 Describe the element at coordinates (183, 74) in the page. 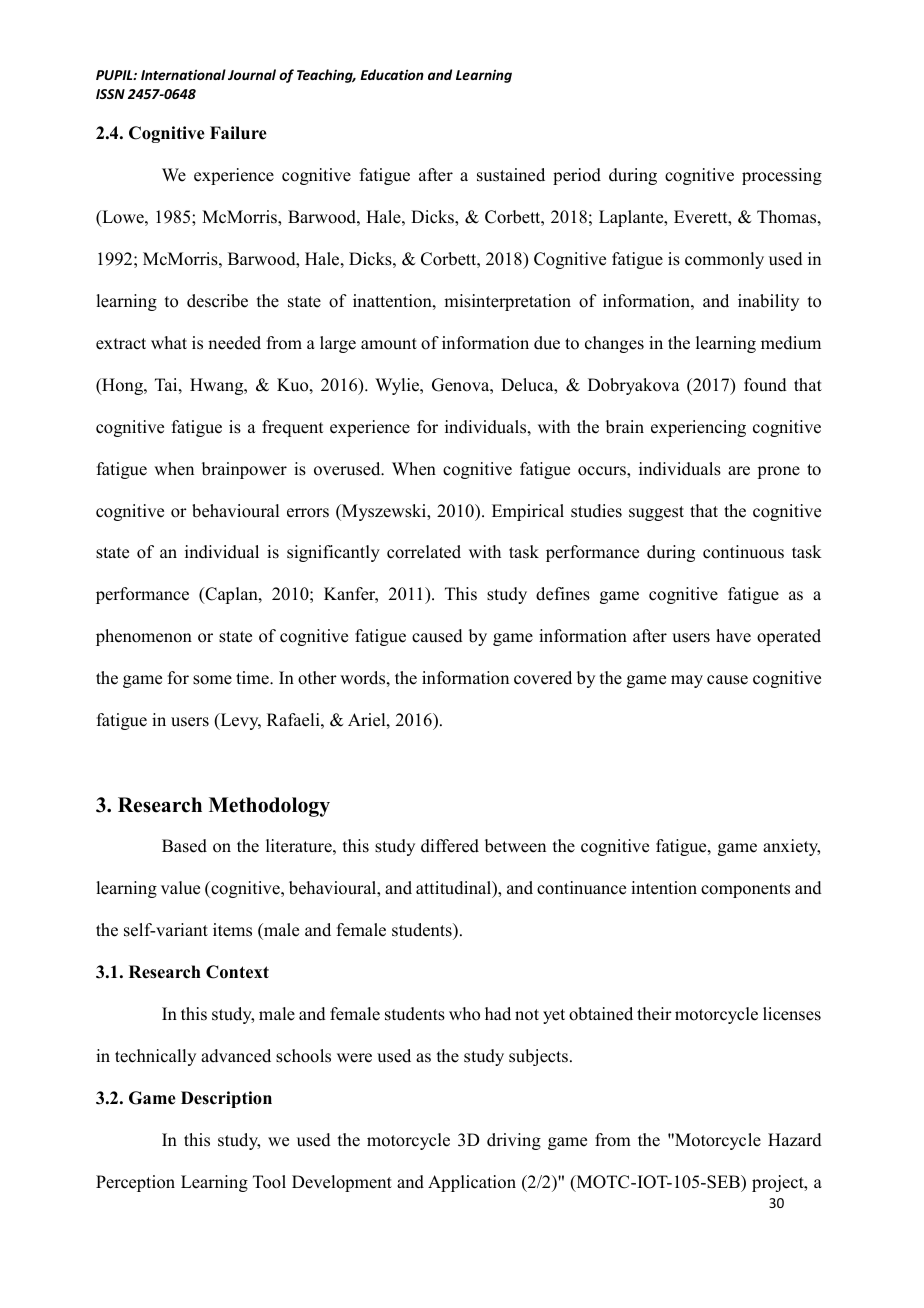

I see `International` at that location.
